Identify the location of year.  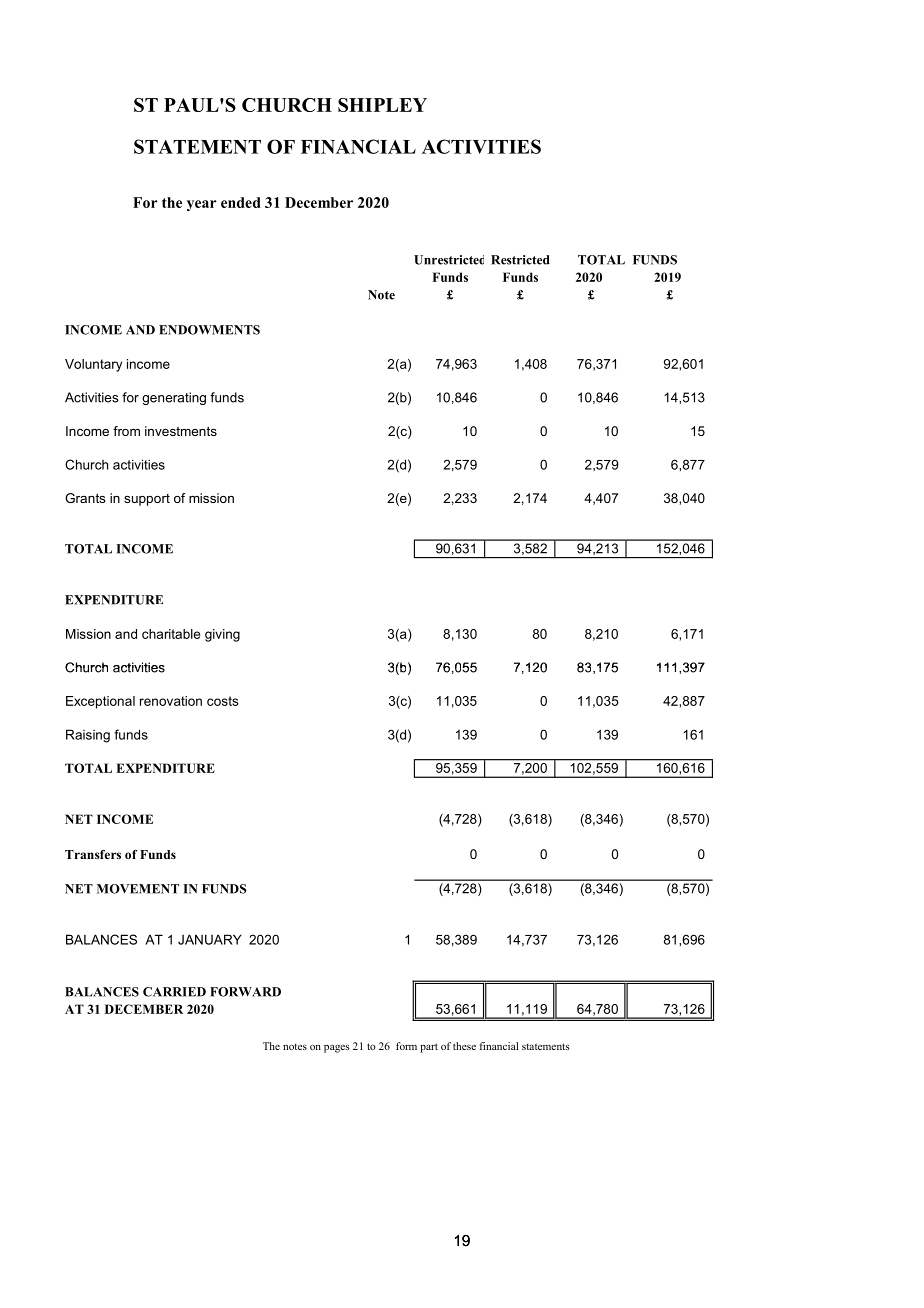
(202, 205).
